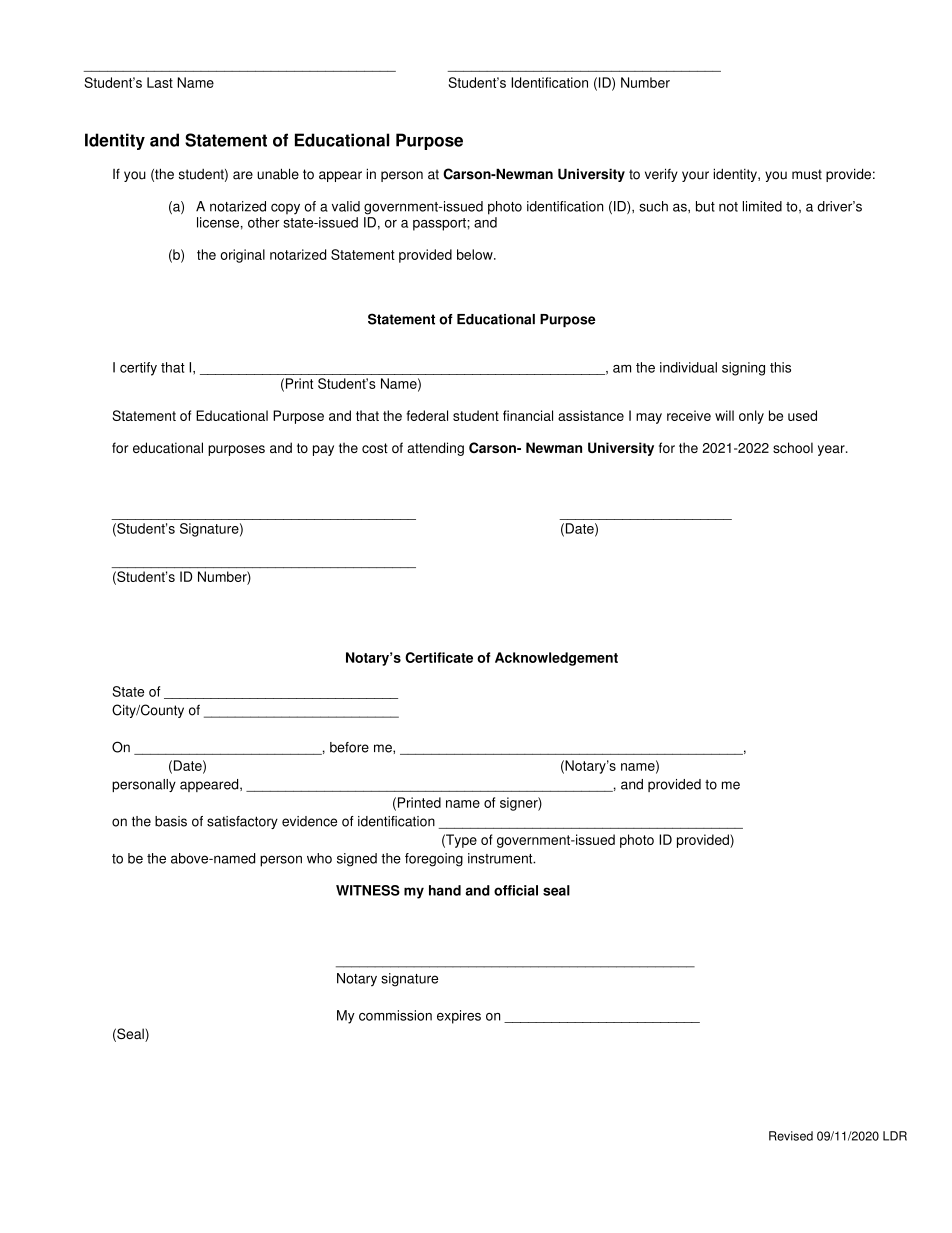  I want to click on commission, so click(395, 1015).
